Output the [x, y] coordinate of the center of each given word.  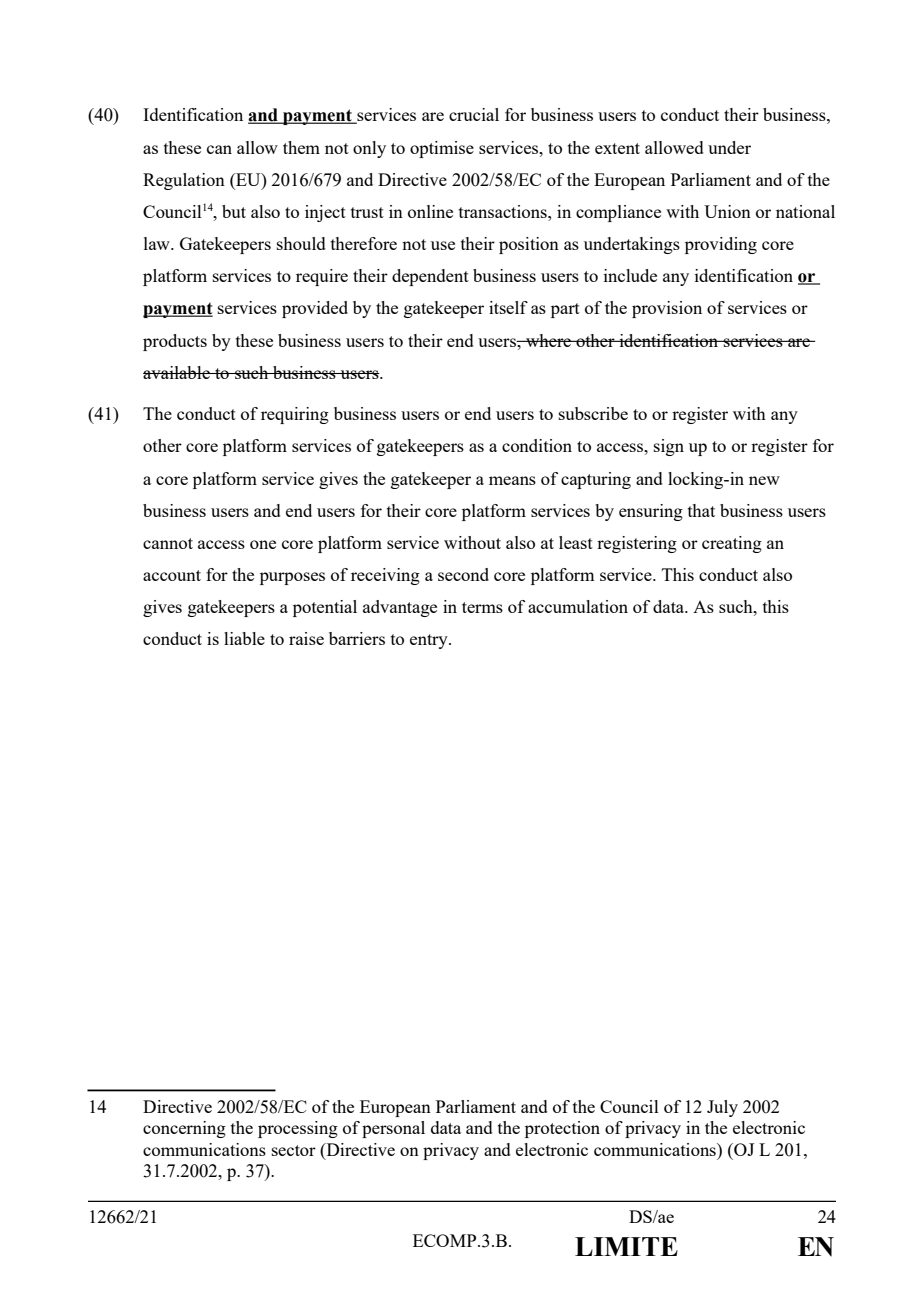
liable [244, 638]
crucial [474, 114]
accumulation [578, 606]
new [764, 480]
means [512, 480]
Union [727, 211]
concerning [184, 1129]
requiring [295, 415]
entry [430, 641]
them [301, 147]
